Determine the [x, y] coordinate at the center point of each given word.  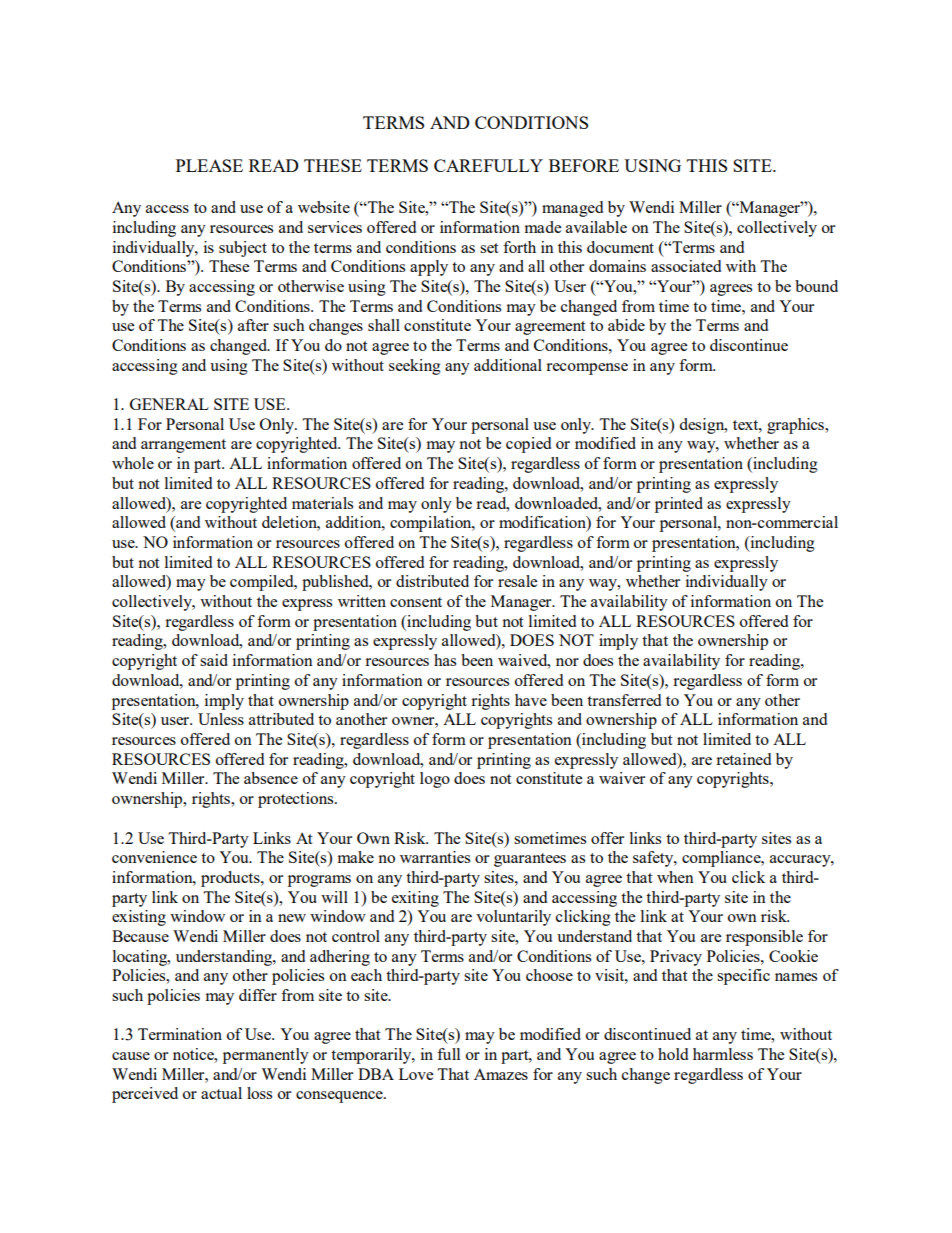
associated [686, 266]
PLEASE [209, 165]
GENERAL [169, 404]
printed [679, 505]
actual [221, 1093]
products [231, 879]
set [489, 248]
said [214, 660]
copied [528, 445]
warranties [435, 857]
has [445, 660]
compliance [722, 859]
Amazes [501, 1074]
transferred [624, 700]
